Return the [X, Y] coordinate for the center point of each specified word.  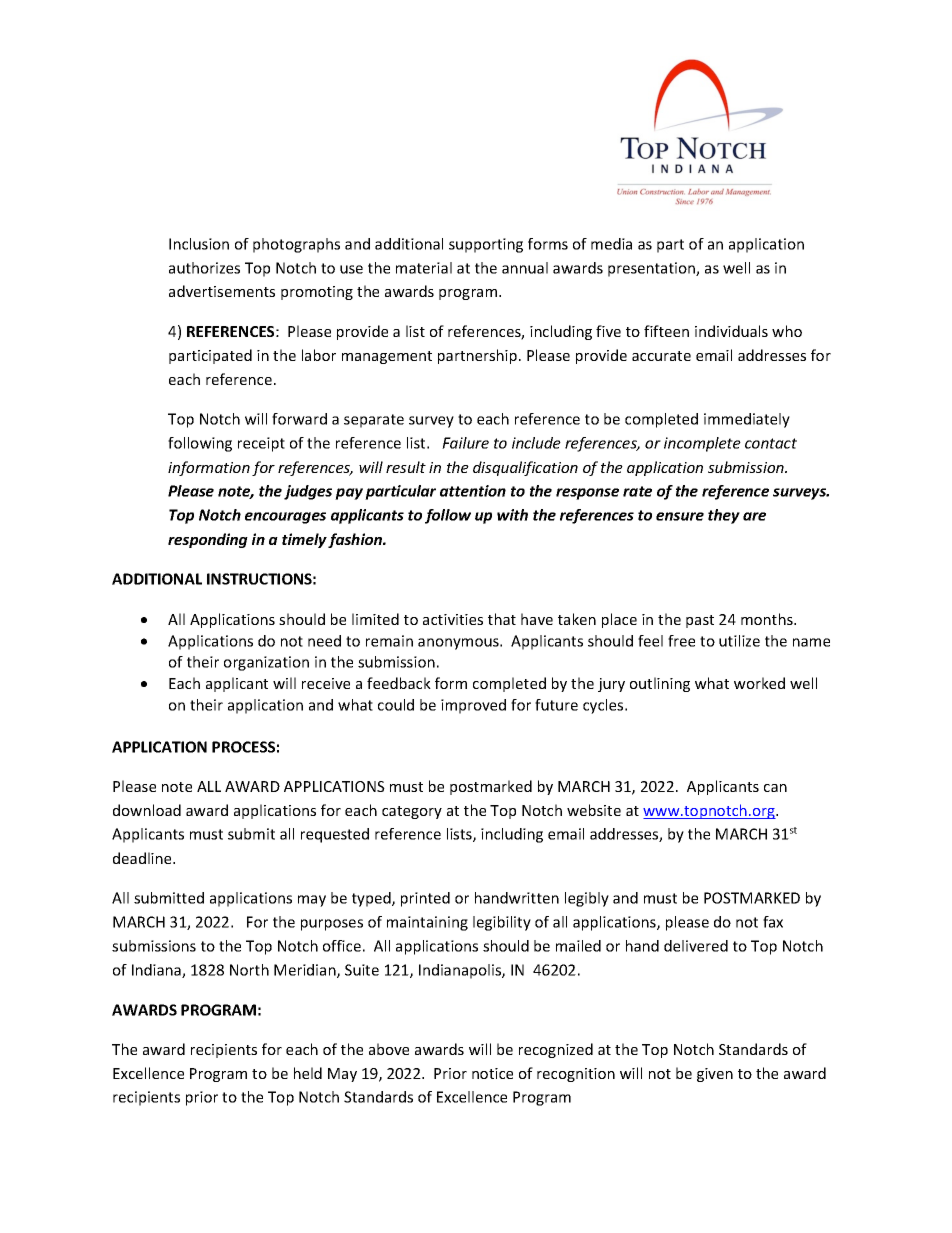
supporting [486, 245]
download [147, 810]
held [308, 1073]
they [724, 516]
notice [492, 1073]
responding [208, 540]
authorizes [204, 268]
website [594, 810]
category [412, 812]
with [512, 515]
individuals [731, 331]
